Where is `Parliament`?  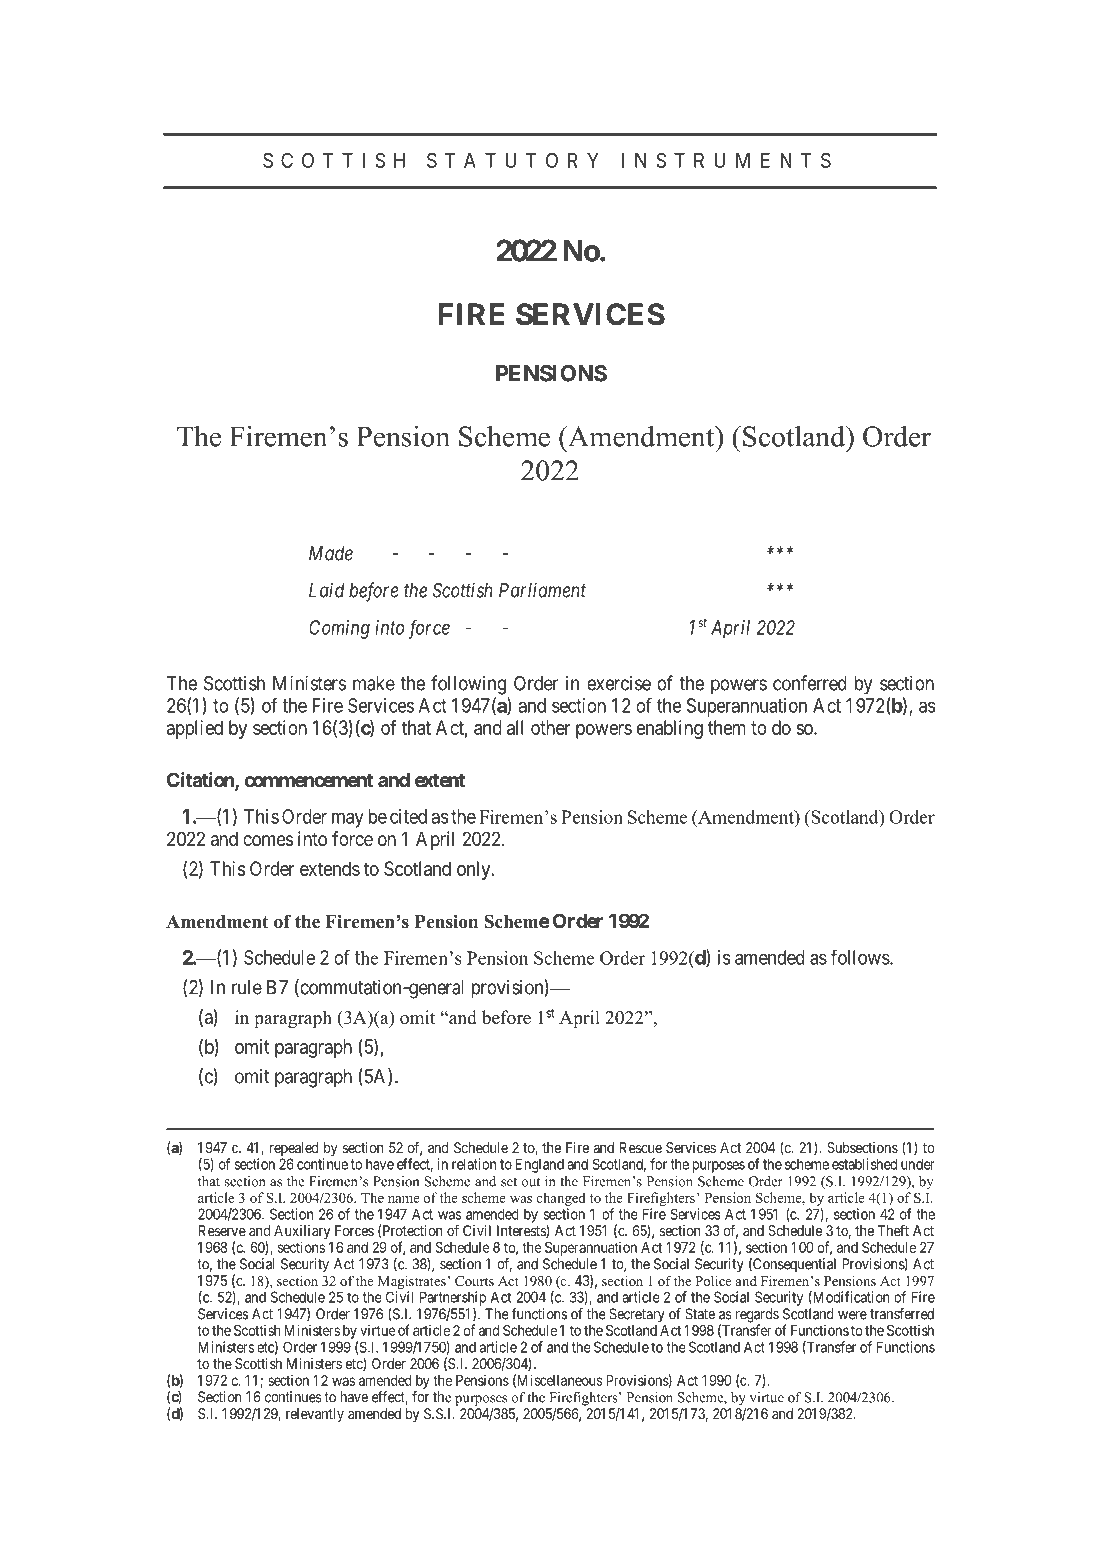
Parliament is located at coordinates (542, 590).
